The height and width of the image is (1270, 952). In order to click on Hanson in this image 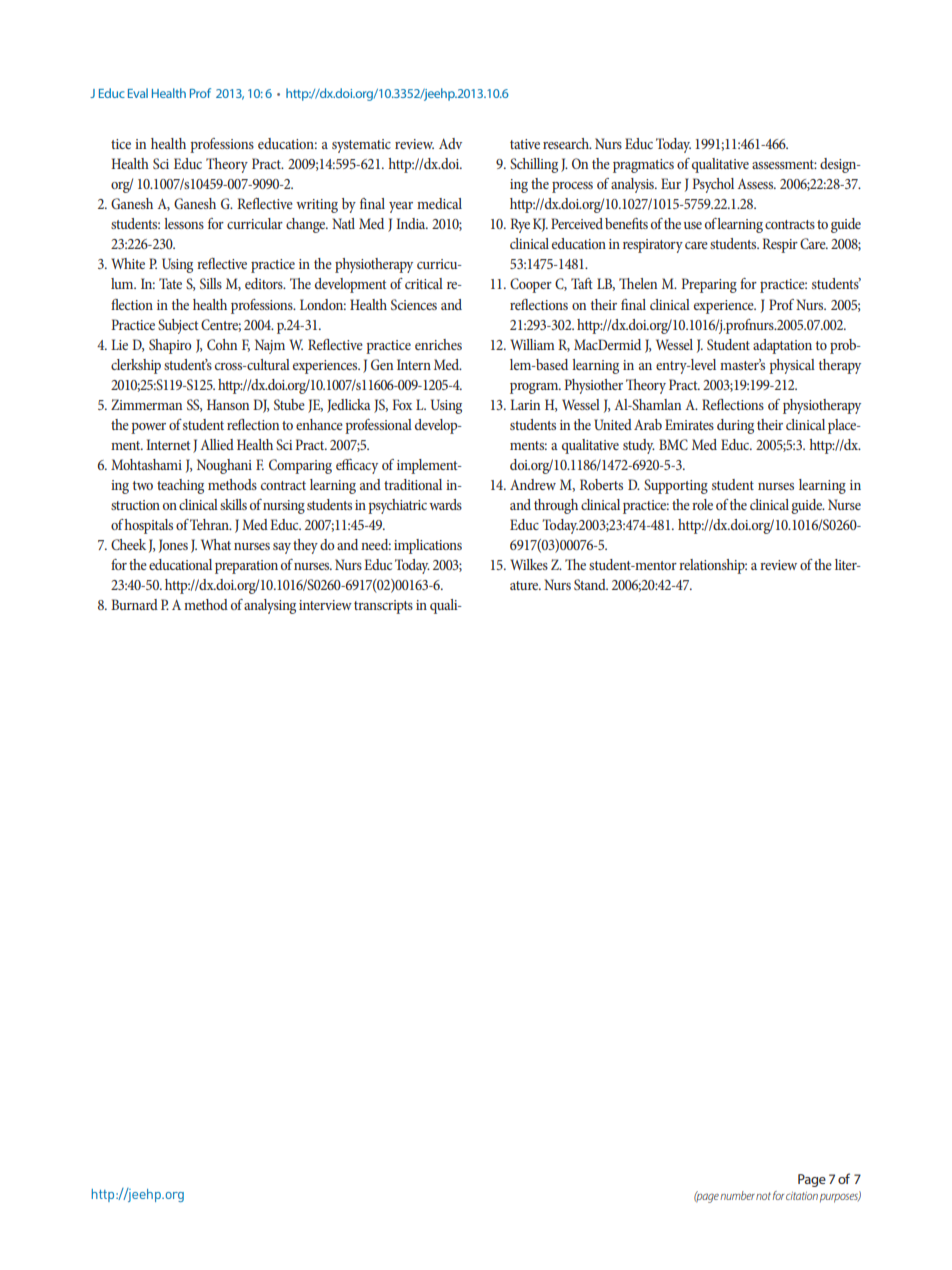, I will do `click(228, 404)`.
